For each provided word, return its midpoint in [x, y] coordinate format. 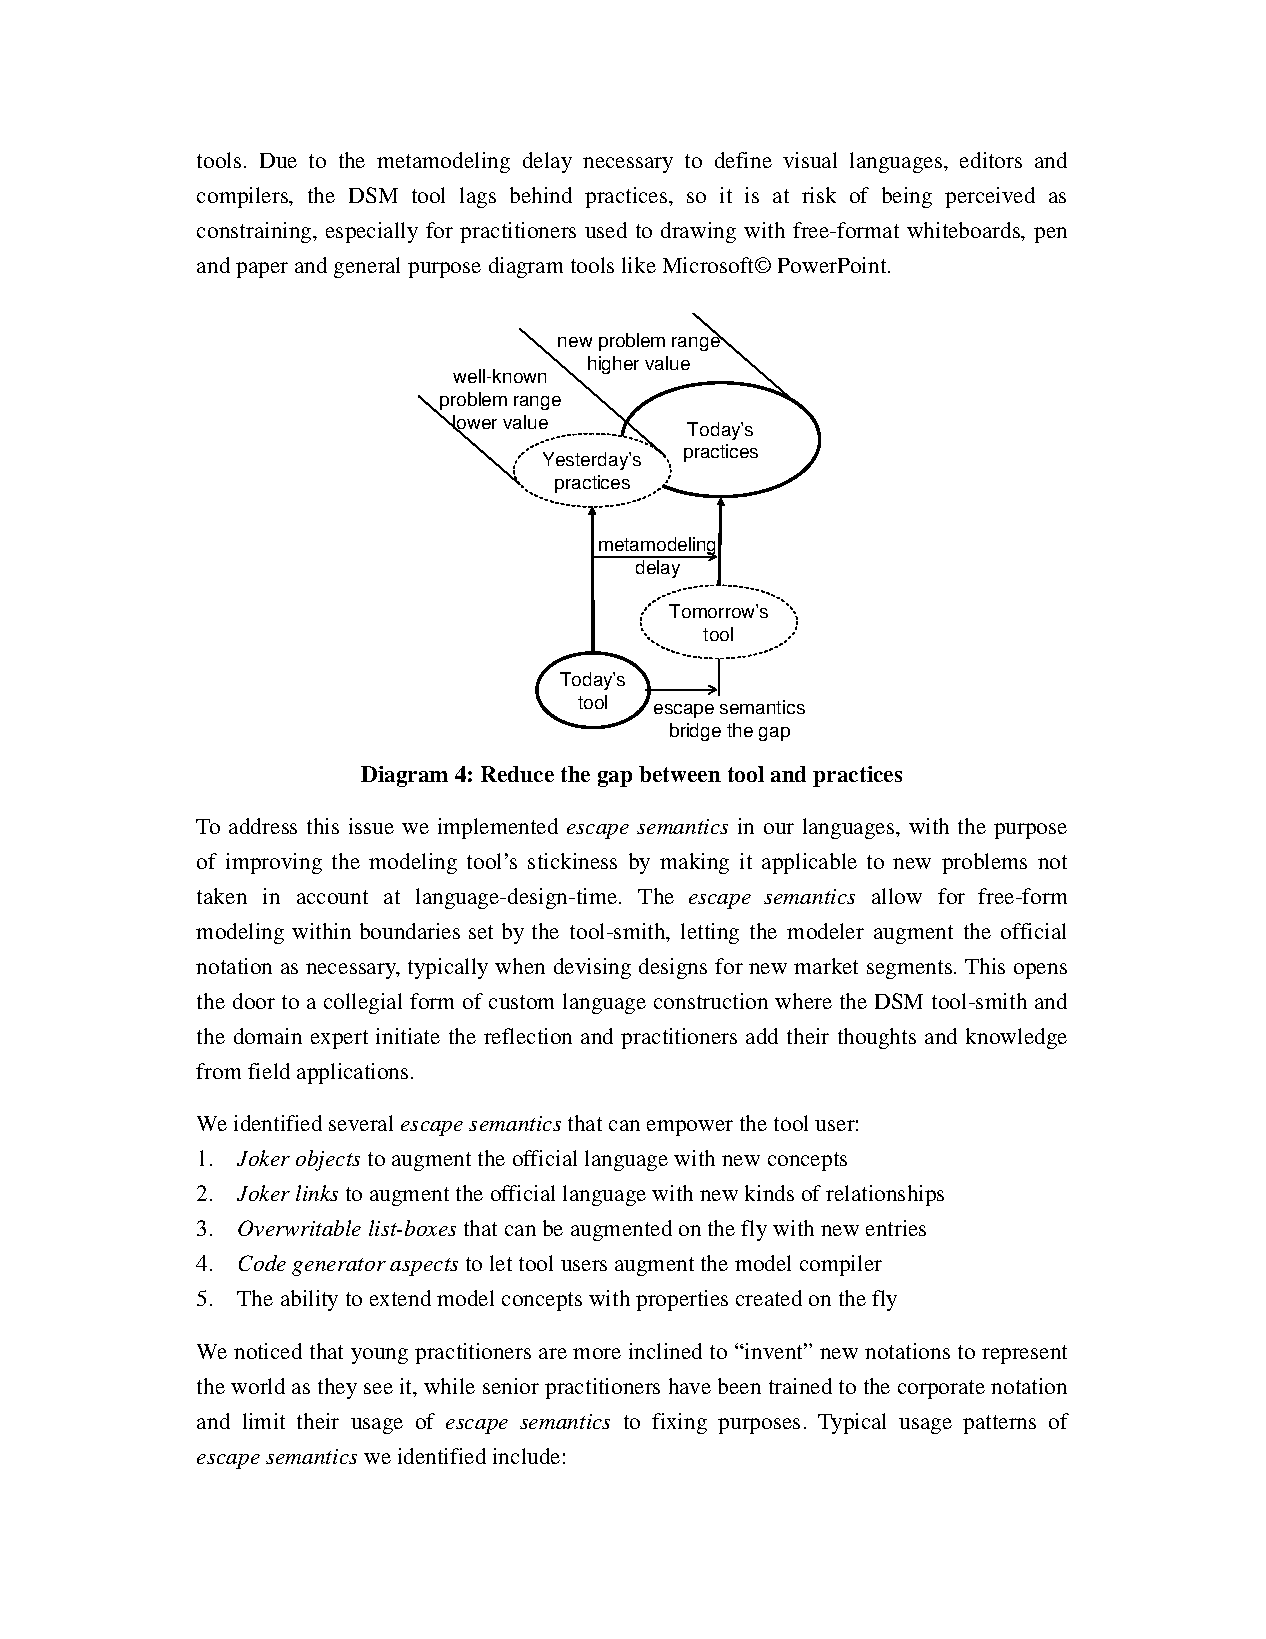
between [680, 774]
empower [690, 1128]
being [907, 197]
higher [613, 365]
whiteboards [965, 231]
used [606, 230]
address [263, 826]
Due [278, 160]
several [361, 1123]
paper [262, 270]
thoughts [877, 1038]
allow [897, 896]
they [337, 1388]
